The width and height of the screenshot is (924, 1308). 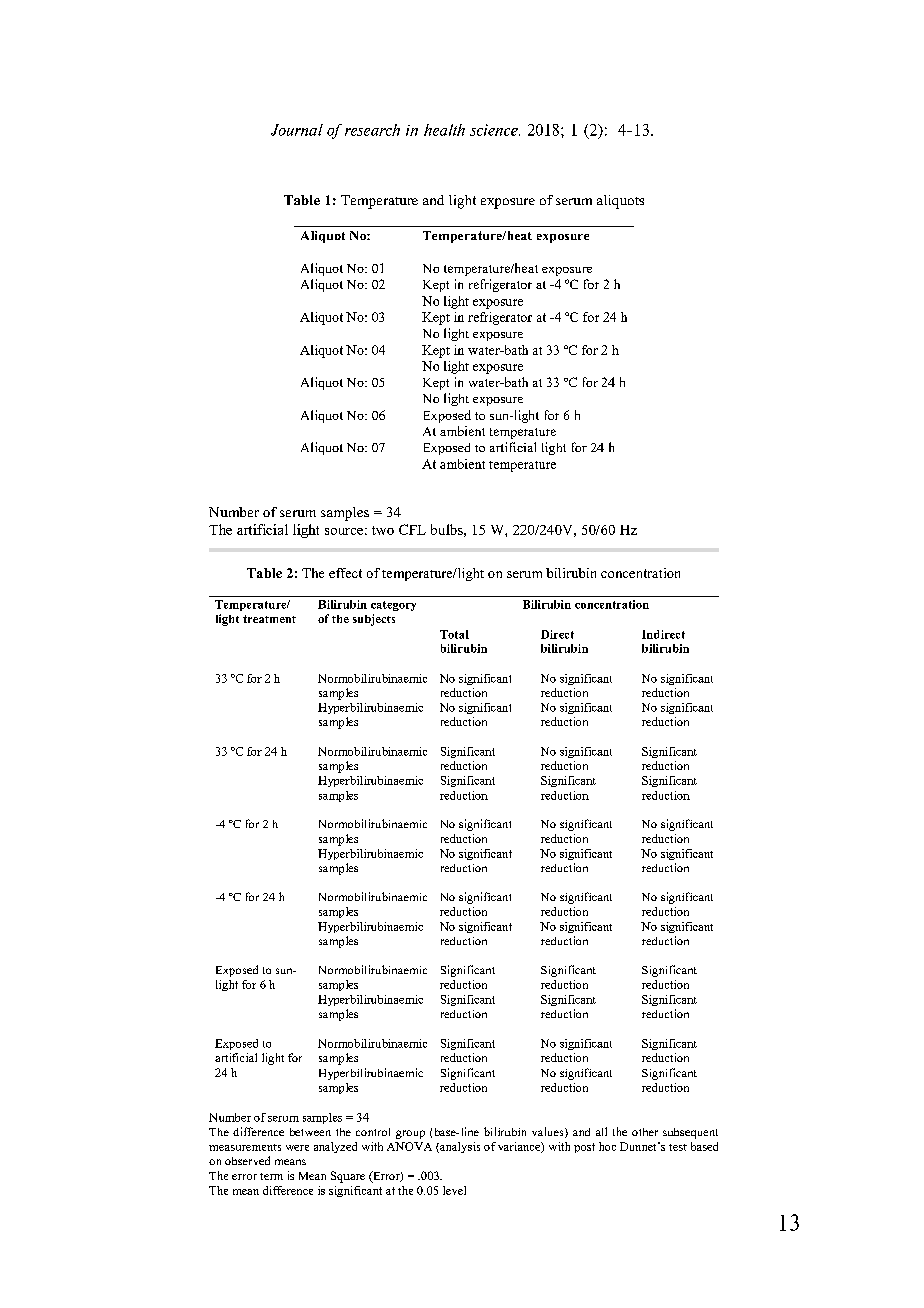 What do you see at coordinates (383, 530) in the screenshot?
I see `two` at bounding box center [383, 530].
